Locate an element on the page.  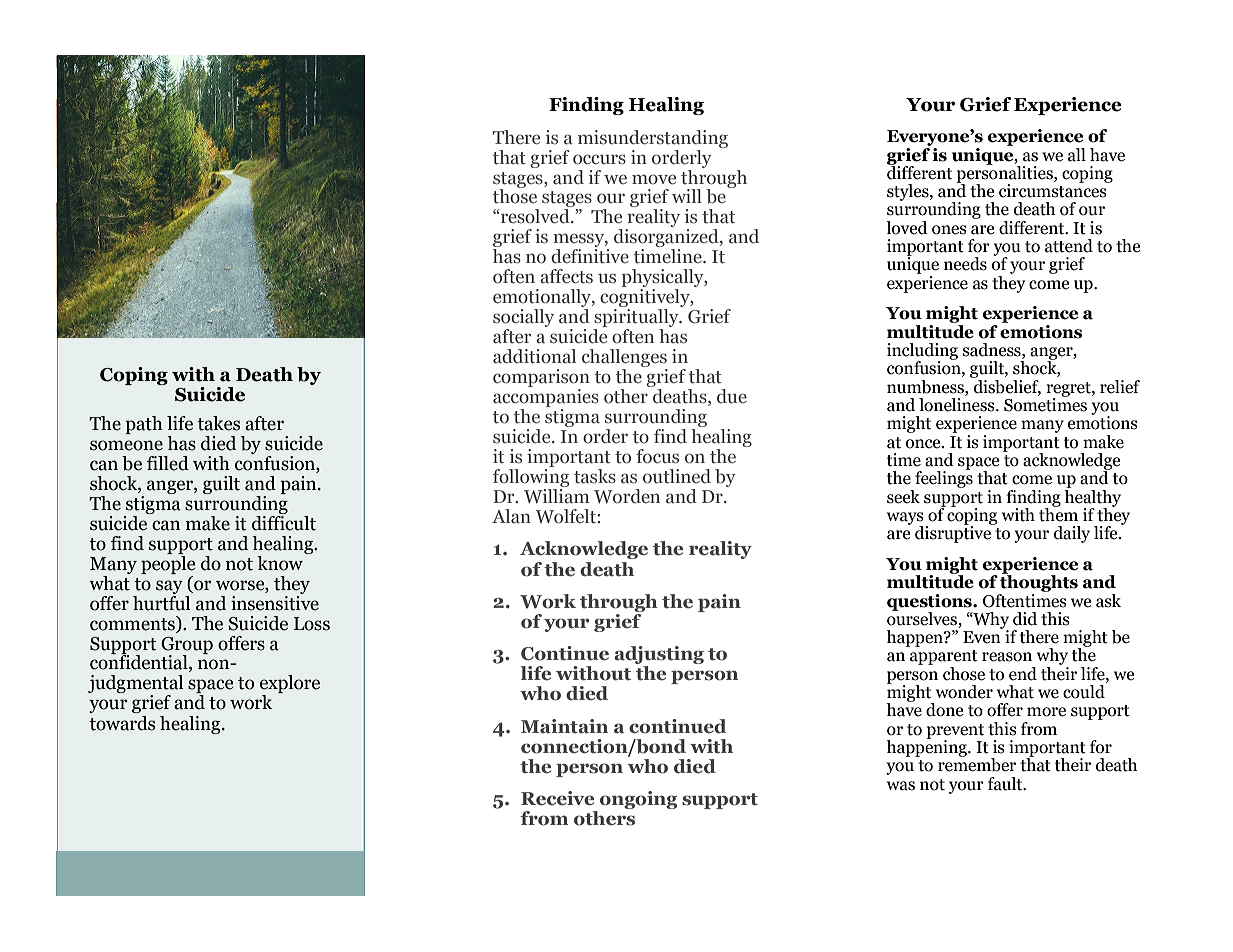
difficult is located at coordinates (284, 522).
